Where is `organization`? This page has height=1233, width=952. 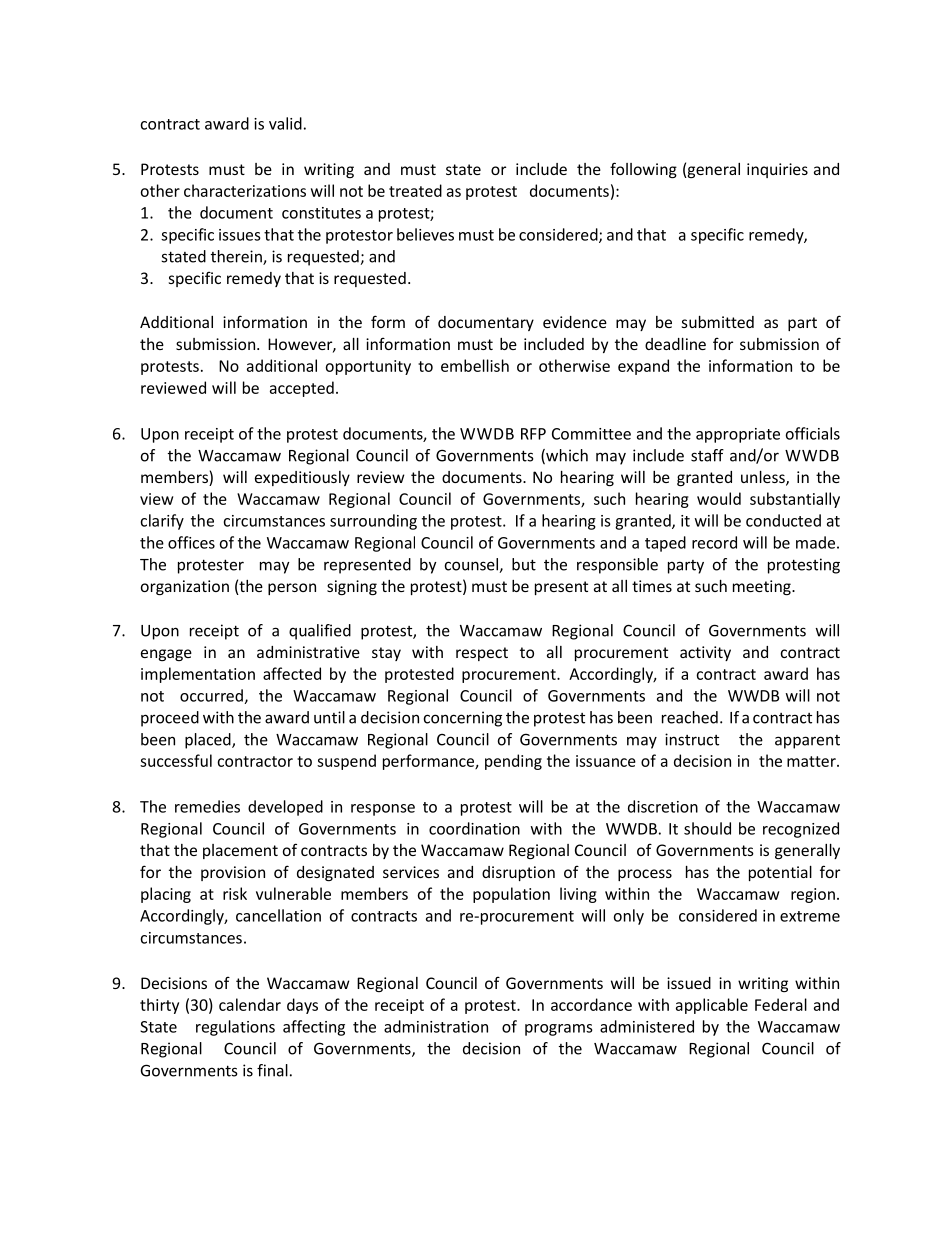
organization is located at coordinates (185, 587).
